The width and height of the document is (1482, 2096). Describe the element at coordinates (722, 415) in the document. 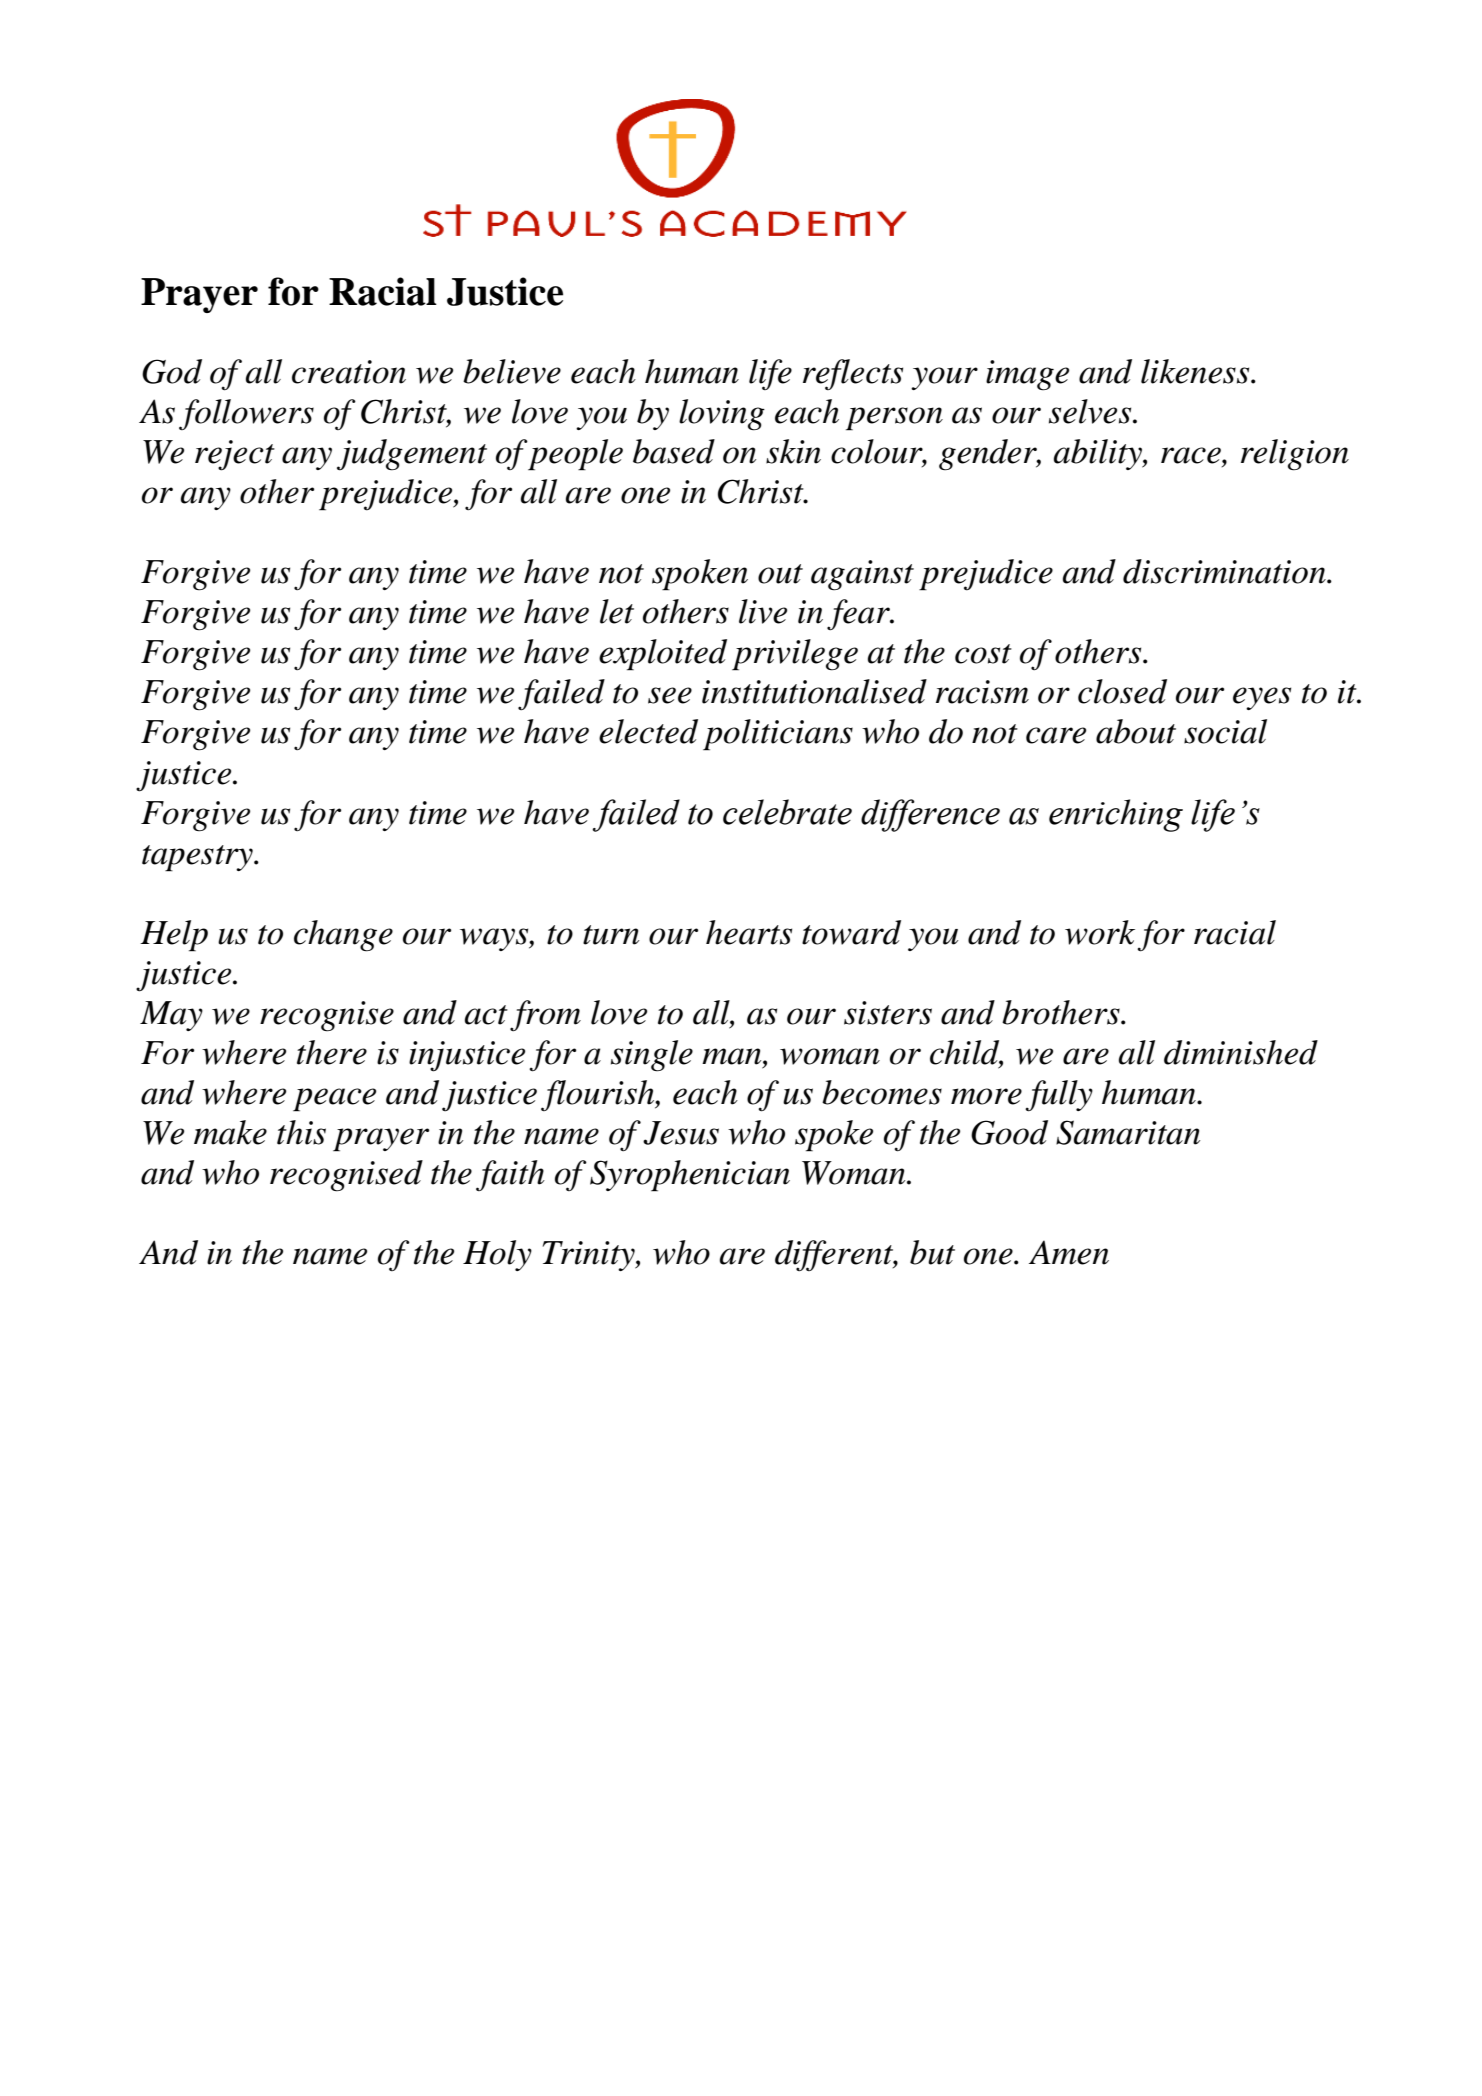

I see `loving` at that location.
